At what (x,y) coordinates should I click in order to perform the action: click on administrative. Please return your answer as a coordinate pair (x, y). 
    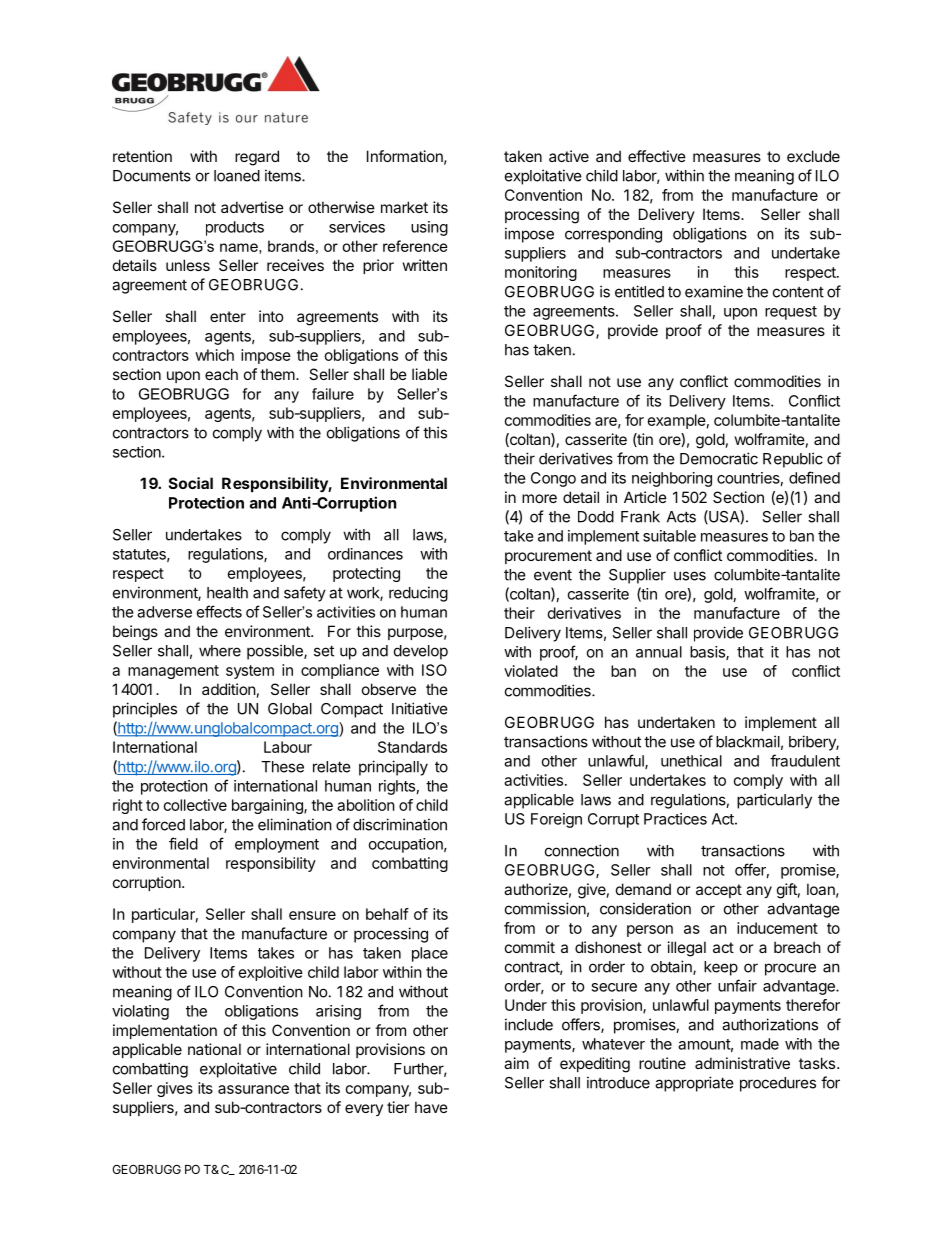
    Looking at the image, I should click on (742, 1063).
